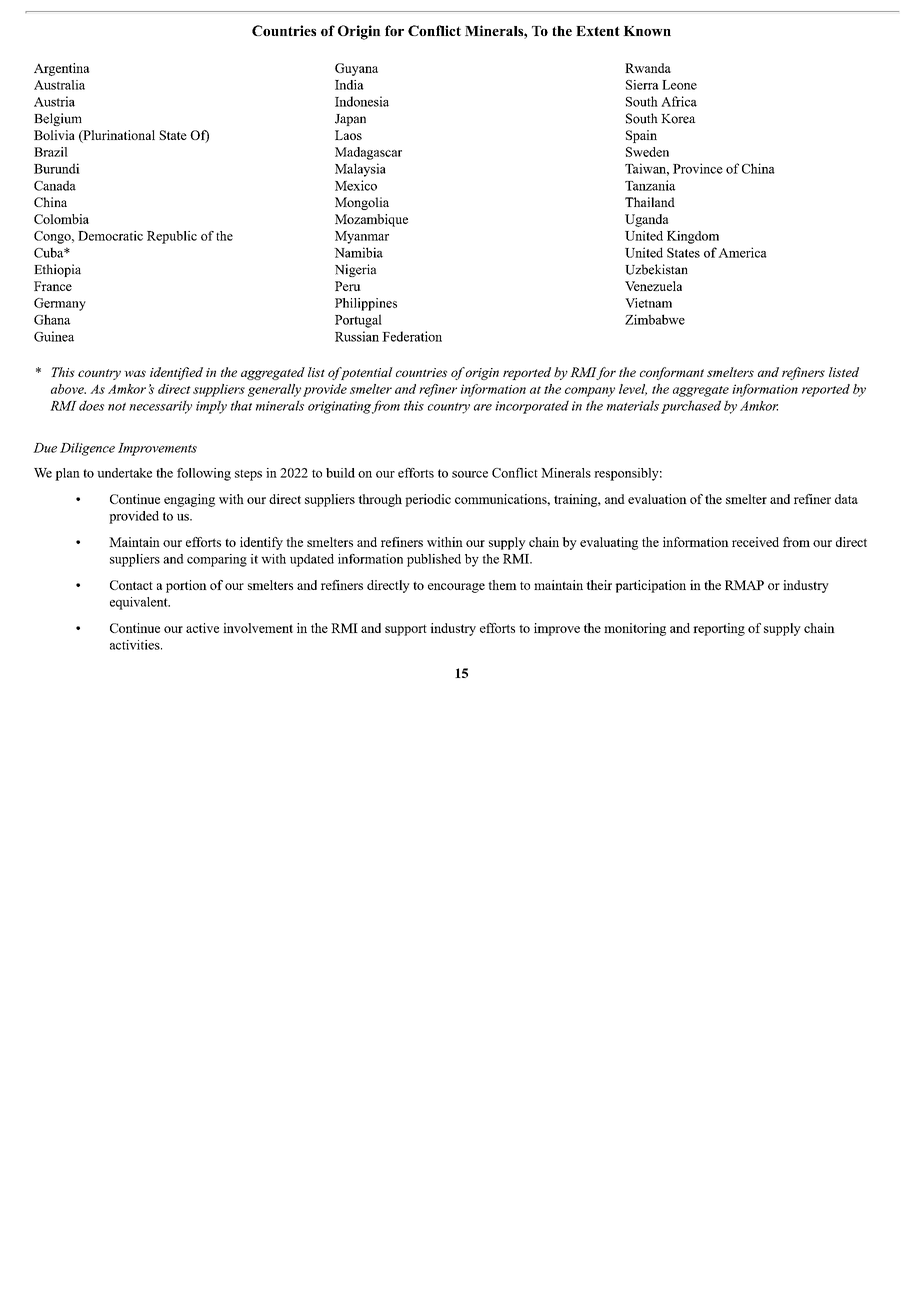 This page has width=924, height=1308. I want to click on Federation, so click(412, 336).
